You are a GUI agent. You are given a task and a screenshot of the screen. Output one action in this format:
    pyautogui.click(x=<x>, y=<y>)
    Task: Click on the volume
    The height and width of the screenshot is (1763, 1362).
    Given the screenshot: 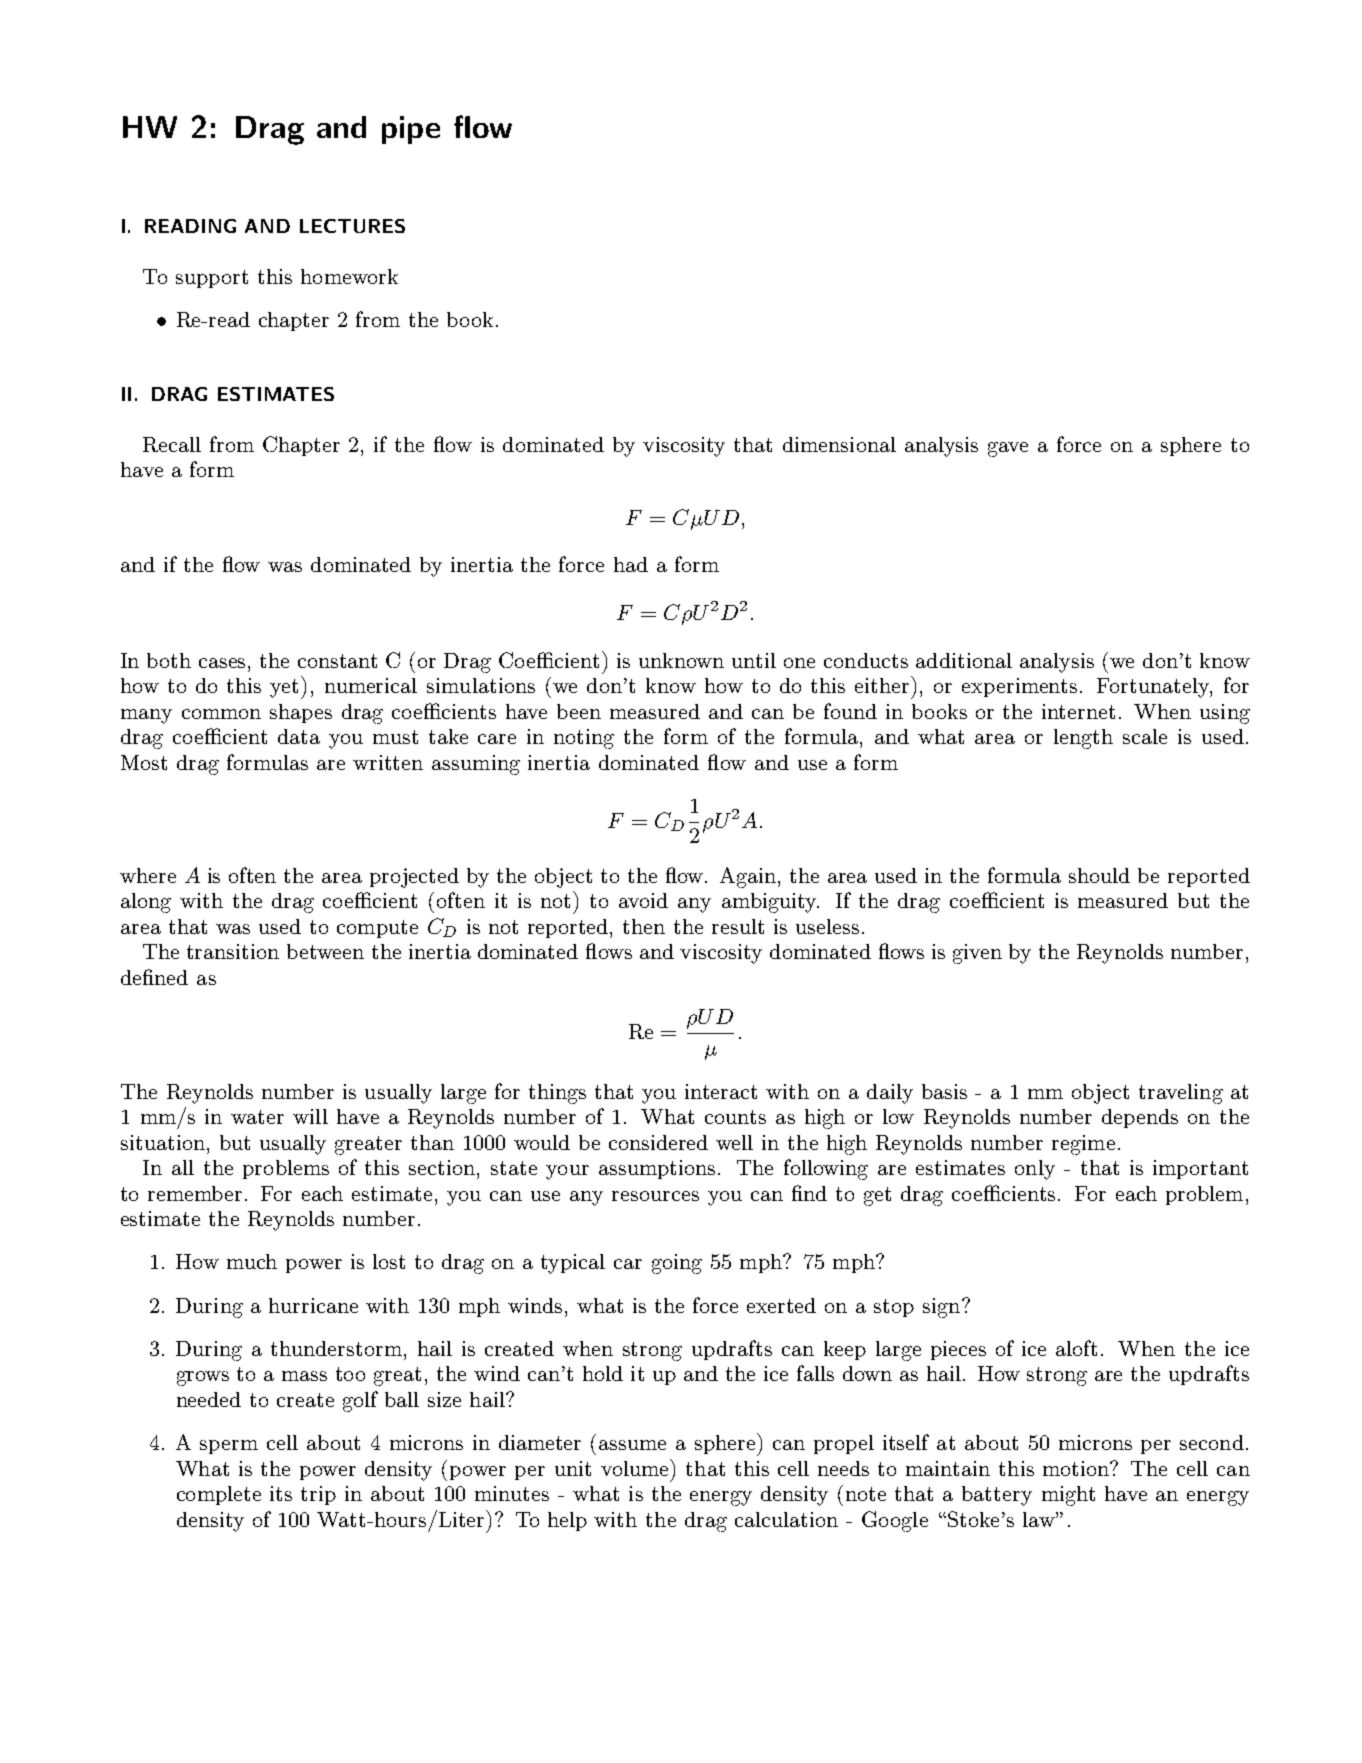 What is the action you would take?
    pyautogui.click(x=636, y=1467)
